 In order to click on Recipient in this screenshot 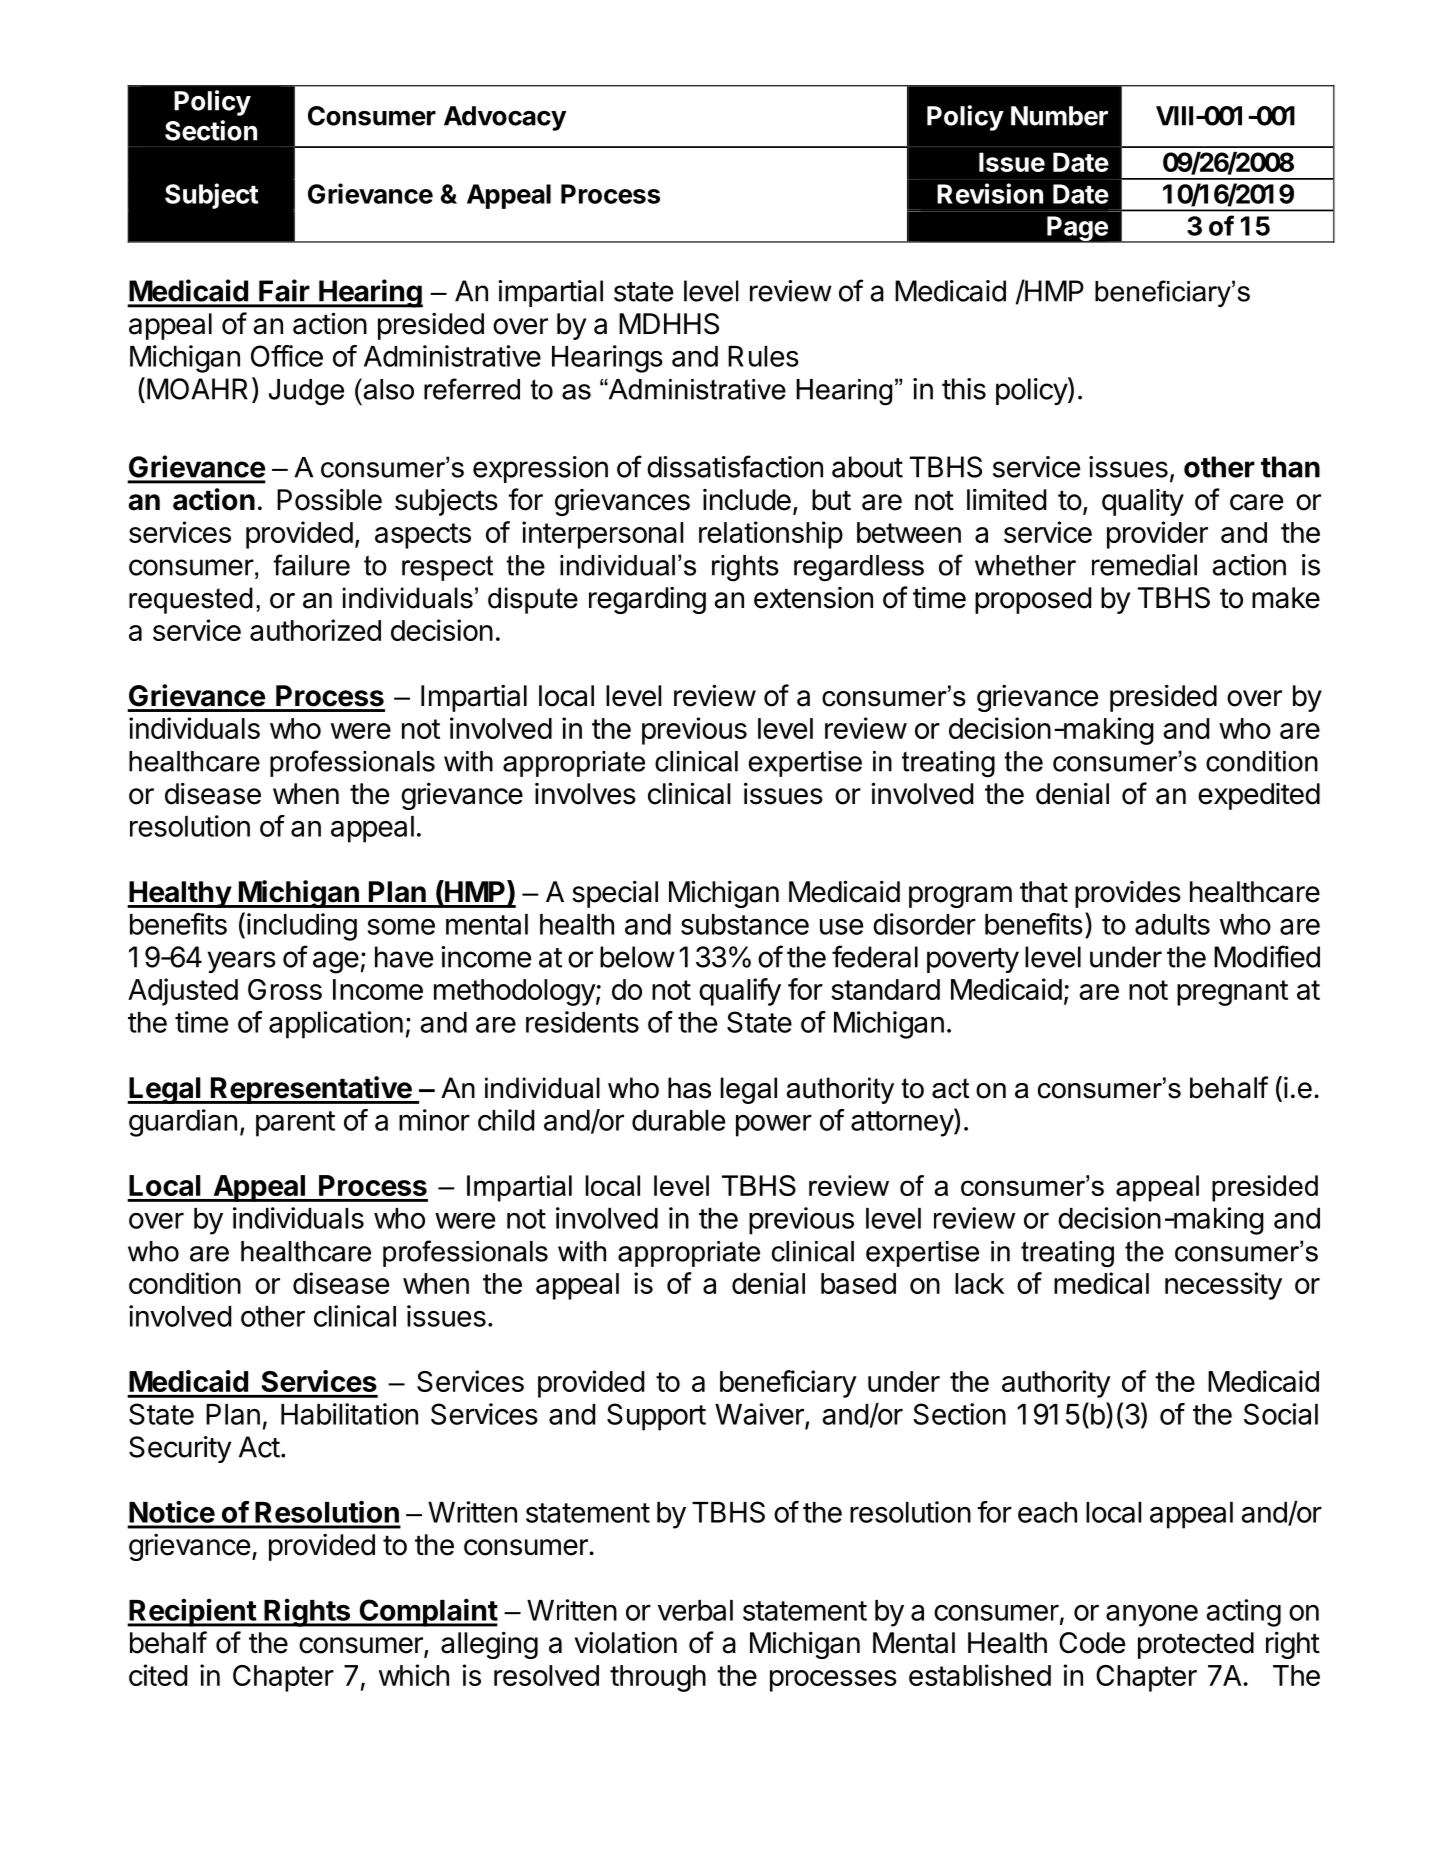, I will do `click(192, 1612)`.
